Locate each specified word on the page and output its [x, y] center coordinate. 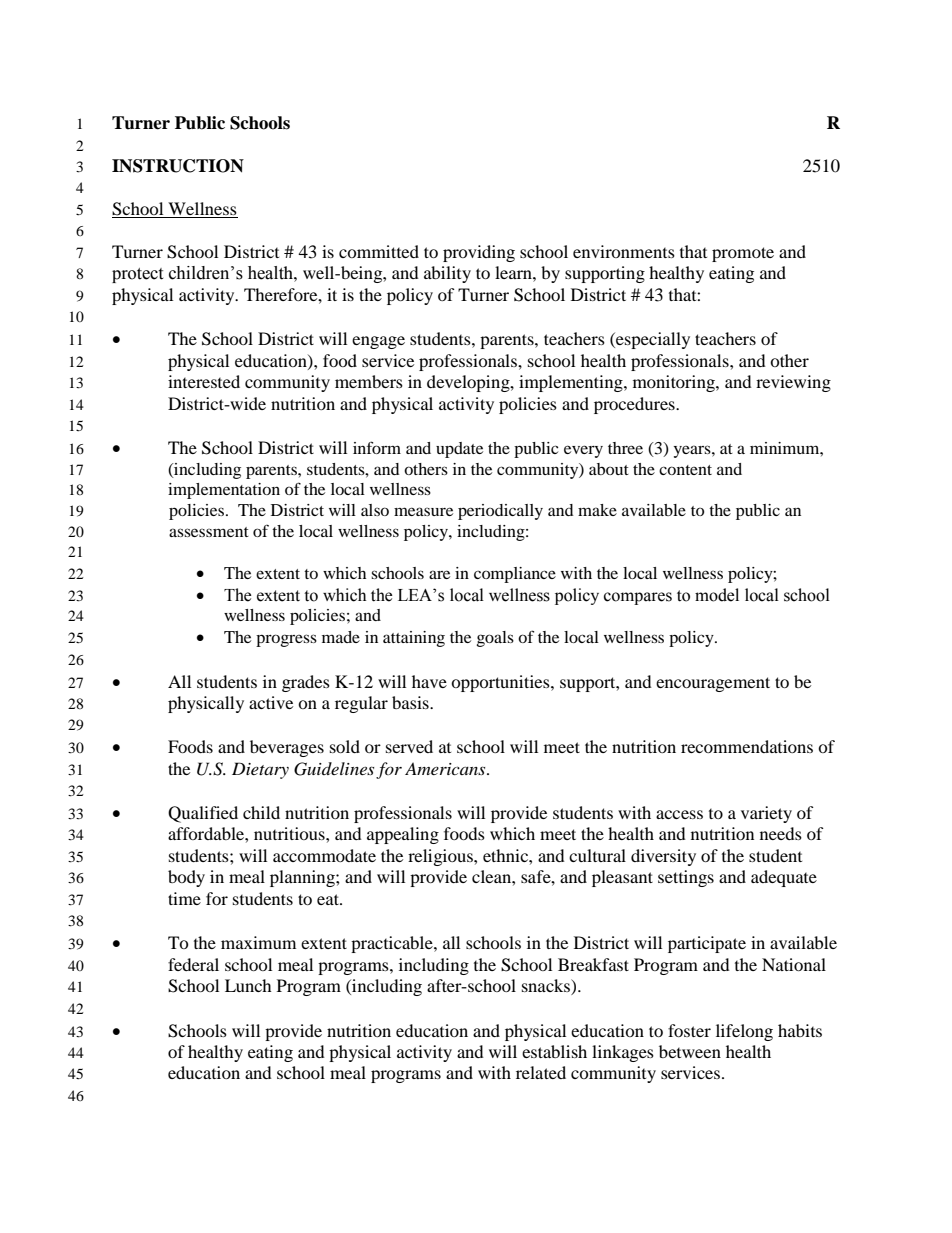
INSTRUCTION [178, 166]
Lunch [248, 985]
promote [743, 254]
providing [479, 253]
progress [286, 640]
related [541, 1072]
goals [495, 639]
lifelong [744, 1032]
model [717, 595]
